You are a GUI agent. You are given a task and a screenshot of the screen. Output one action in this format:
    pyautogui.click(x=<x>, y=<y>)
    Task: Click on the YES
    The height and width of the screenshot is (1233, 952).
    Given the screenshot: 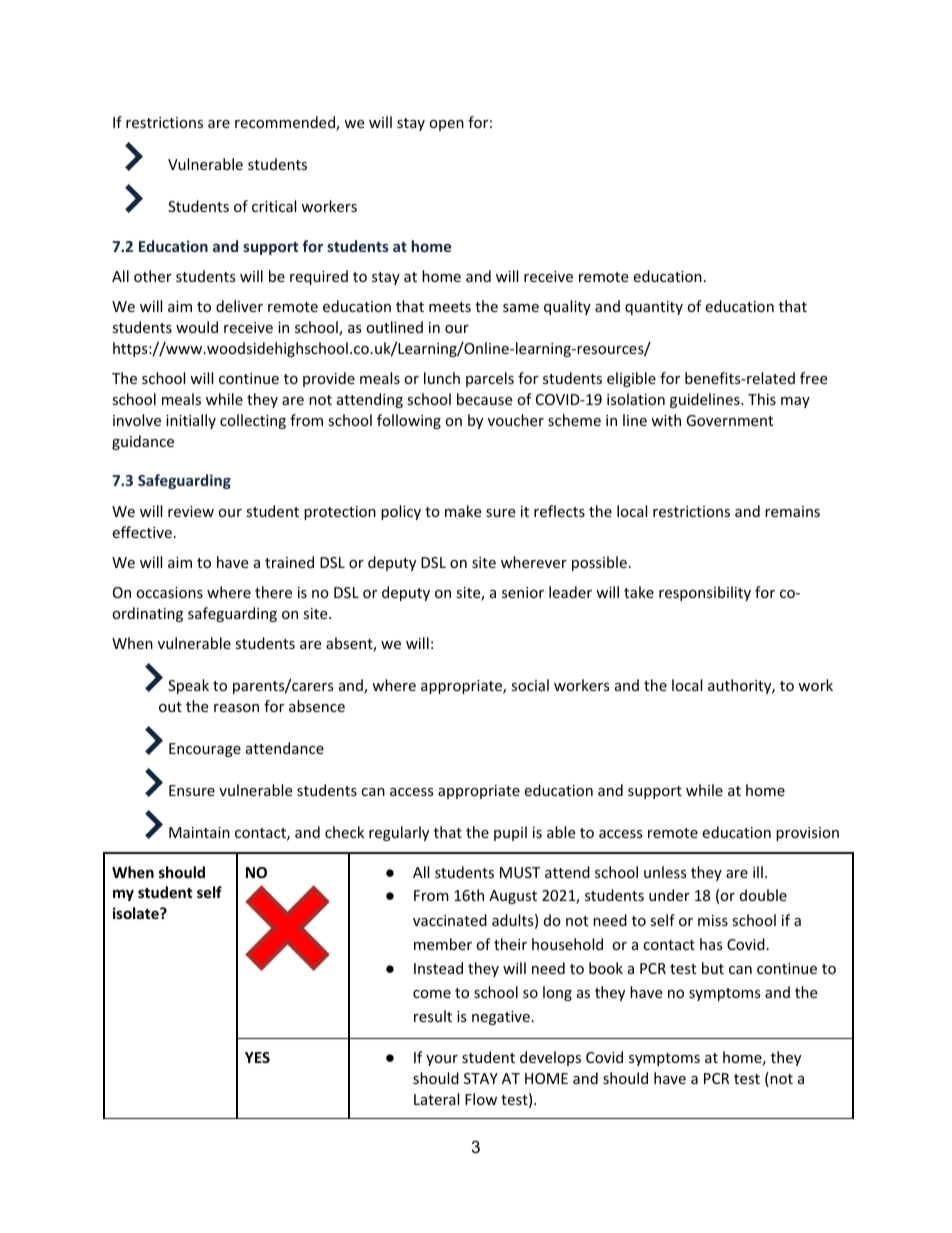 What is the action you would take?
    pyautogui.click(x=257, y=1057)
